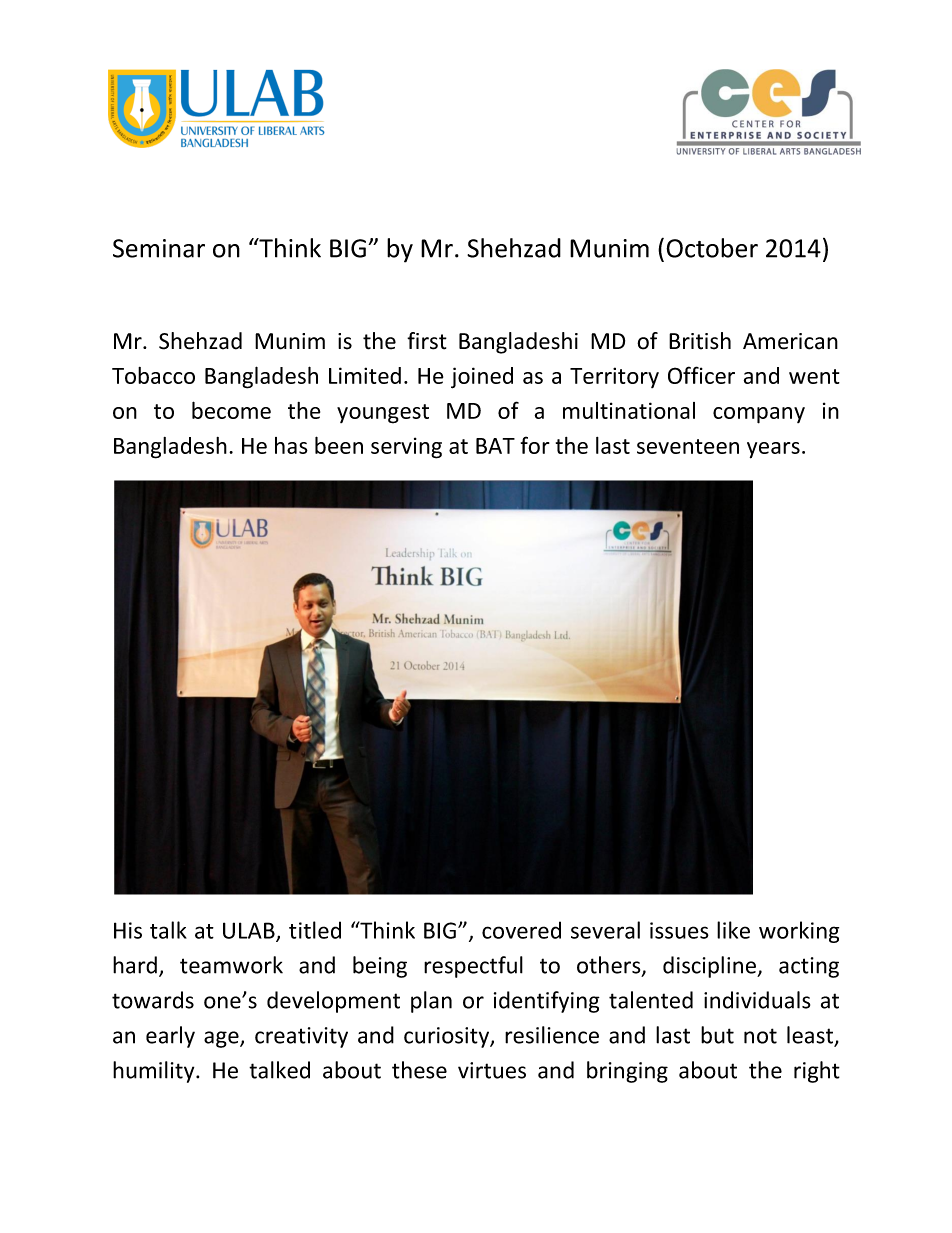 This page has width=952, height=1233. Describe the element at coordinates (712, 248) in the page. I see `October` at that location.
